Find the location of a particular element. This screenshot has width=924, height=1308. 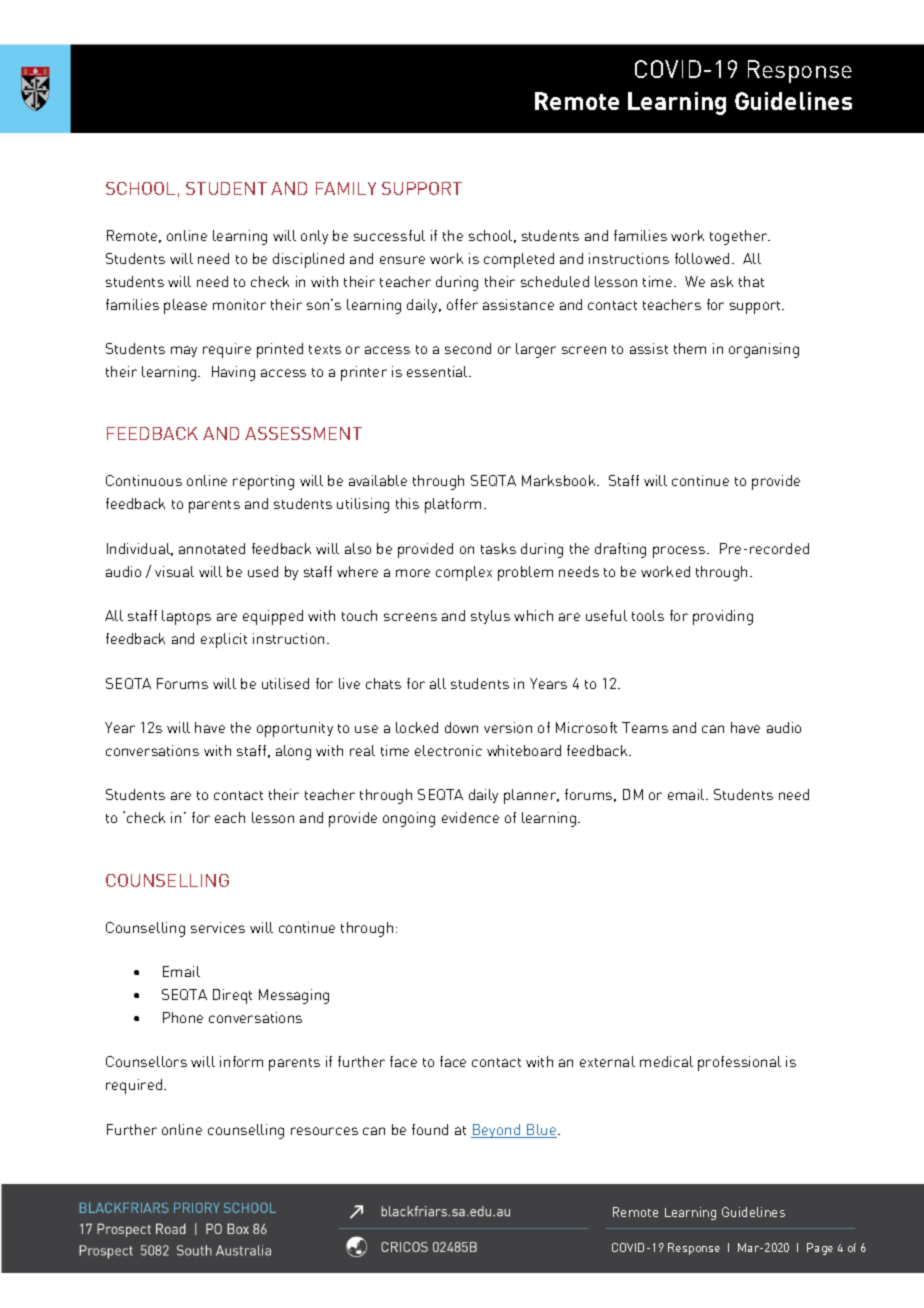

resources is located at coordinates (324, 1131).
